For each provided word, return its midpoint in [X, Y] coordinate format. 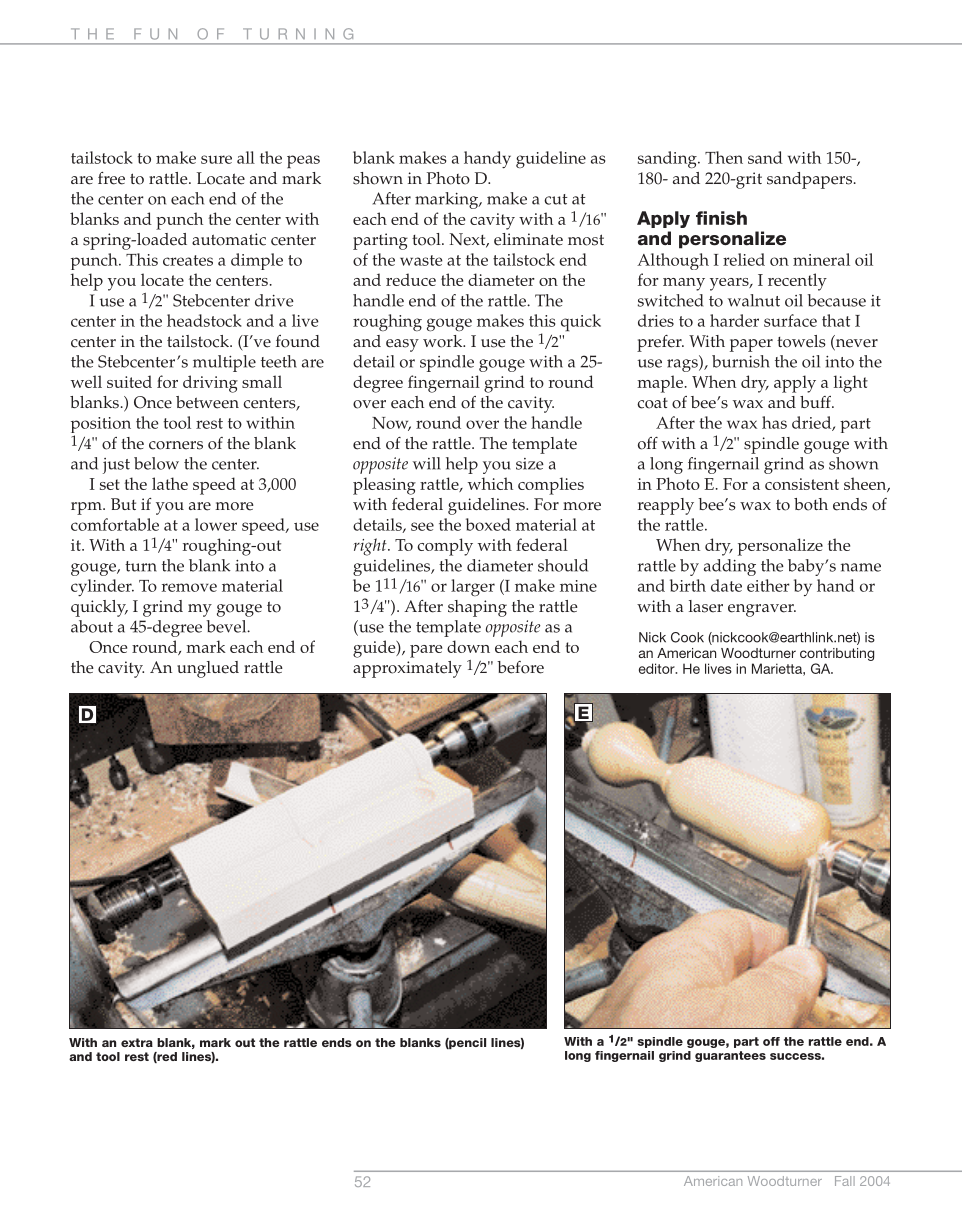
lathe [170, 483]
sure [216, 159]
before [520, 667]
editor [658, 668]
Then [724, 157]
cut [556, 199]
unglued [208, 669]
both [811, 504]
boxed [488, 524]
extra [137, 1042]
